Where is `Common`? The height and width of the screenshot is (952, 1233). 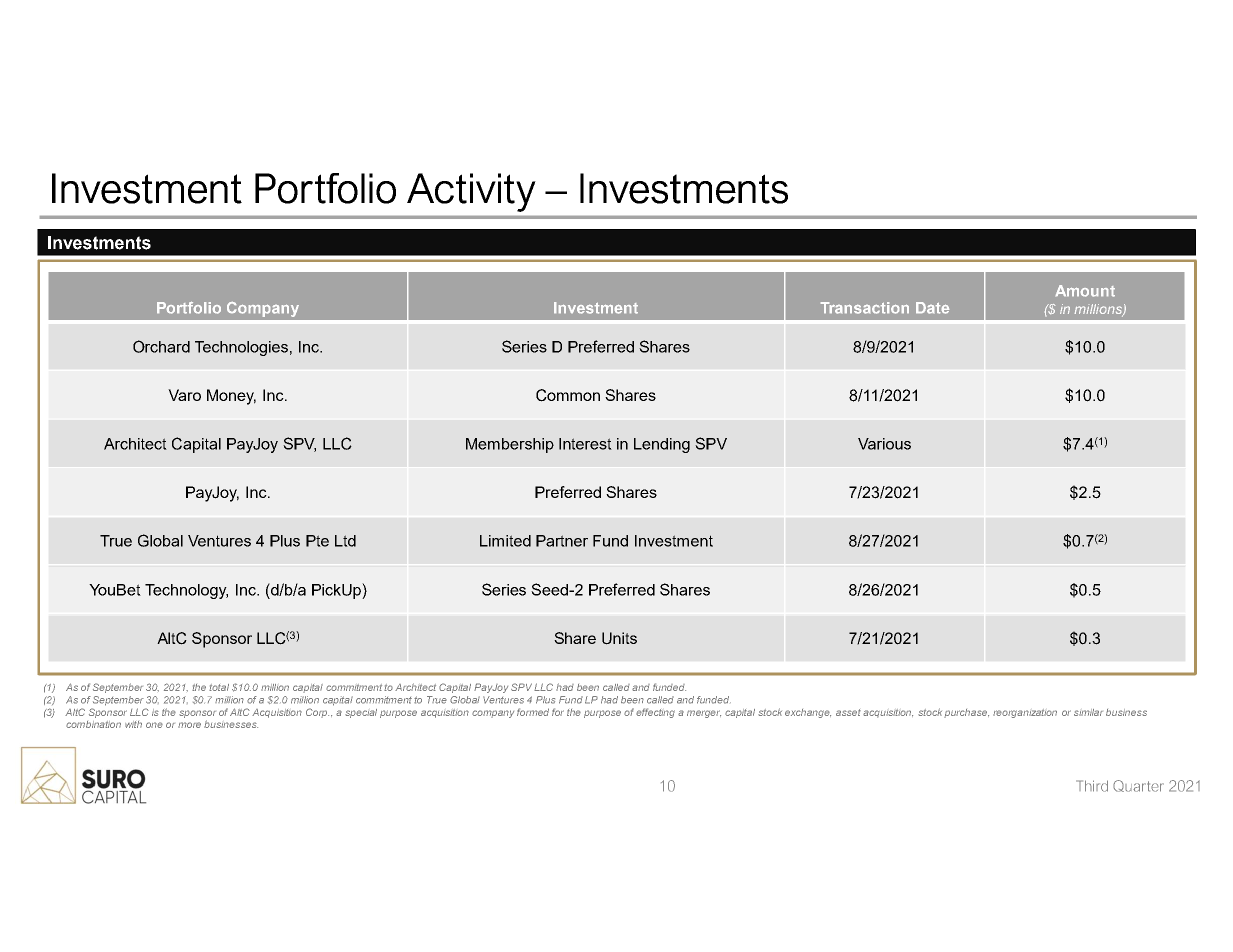
Common is located at coordinates (568, 395).
